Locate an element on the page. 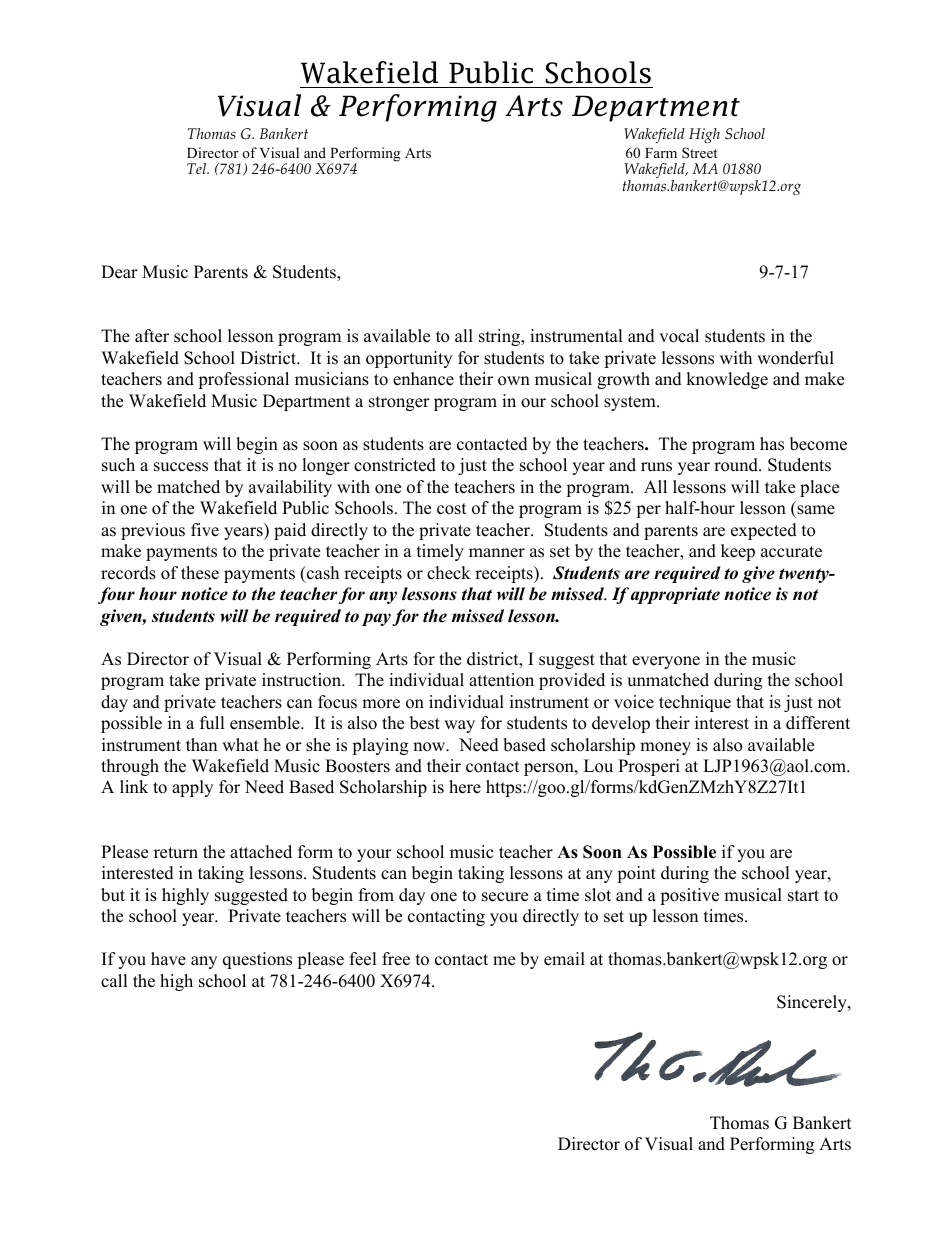 This page has height=1233, width=952. Tel is located at coordinates (198, 168).
